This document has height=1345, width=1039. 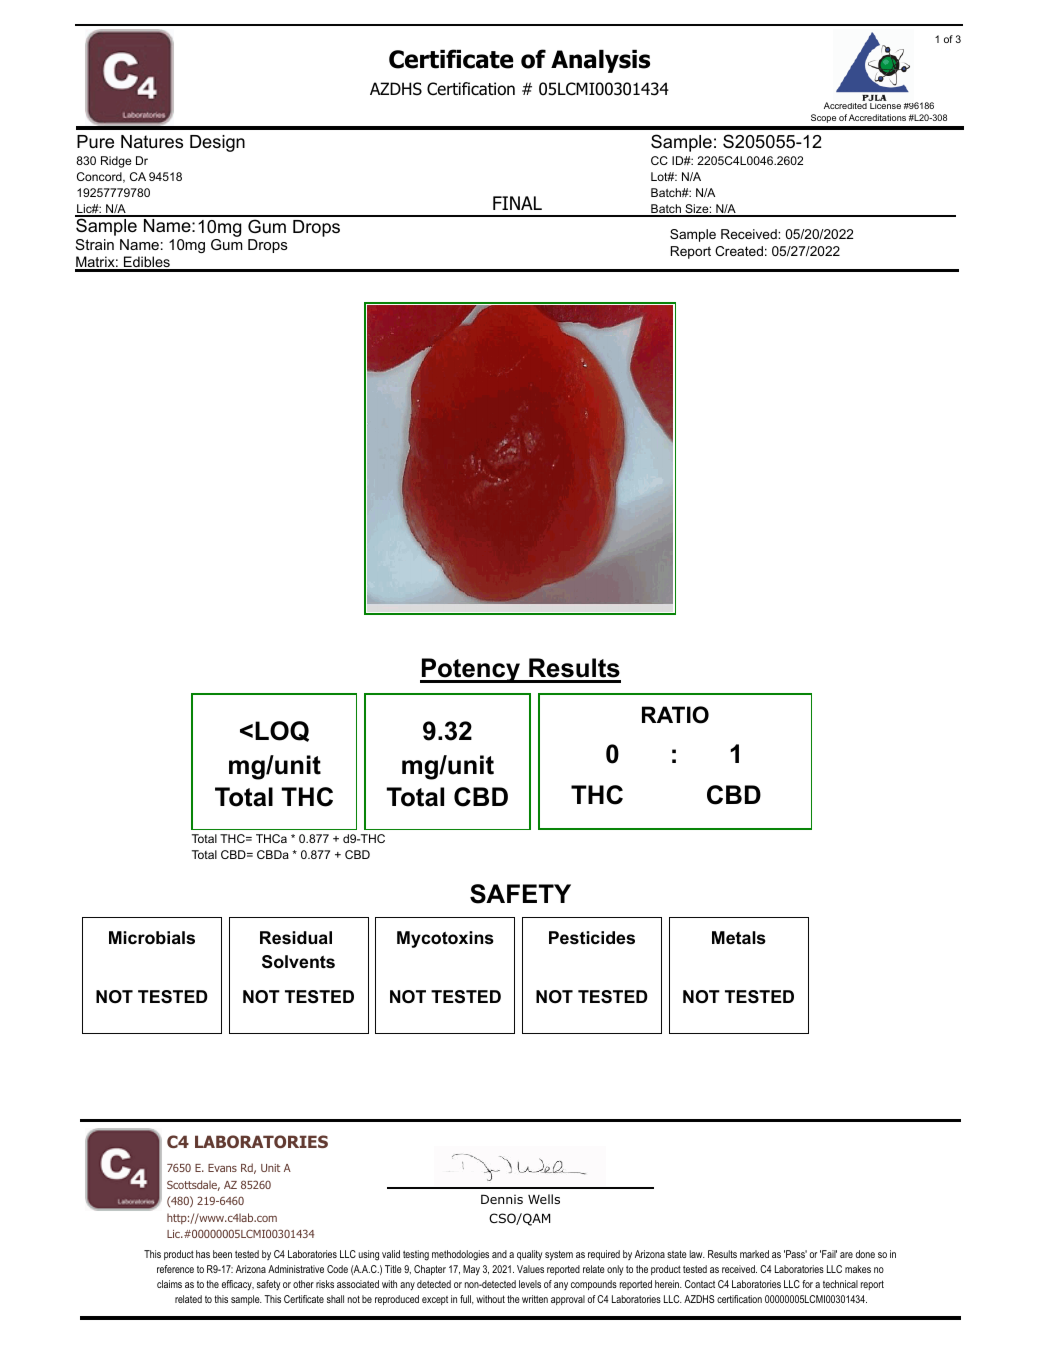 I want to click on FINAL, so click(x=517, y=203).
